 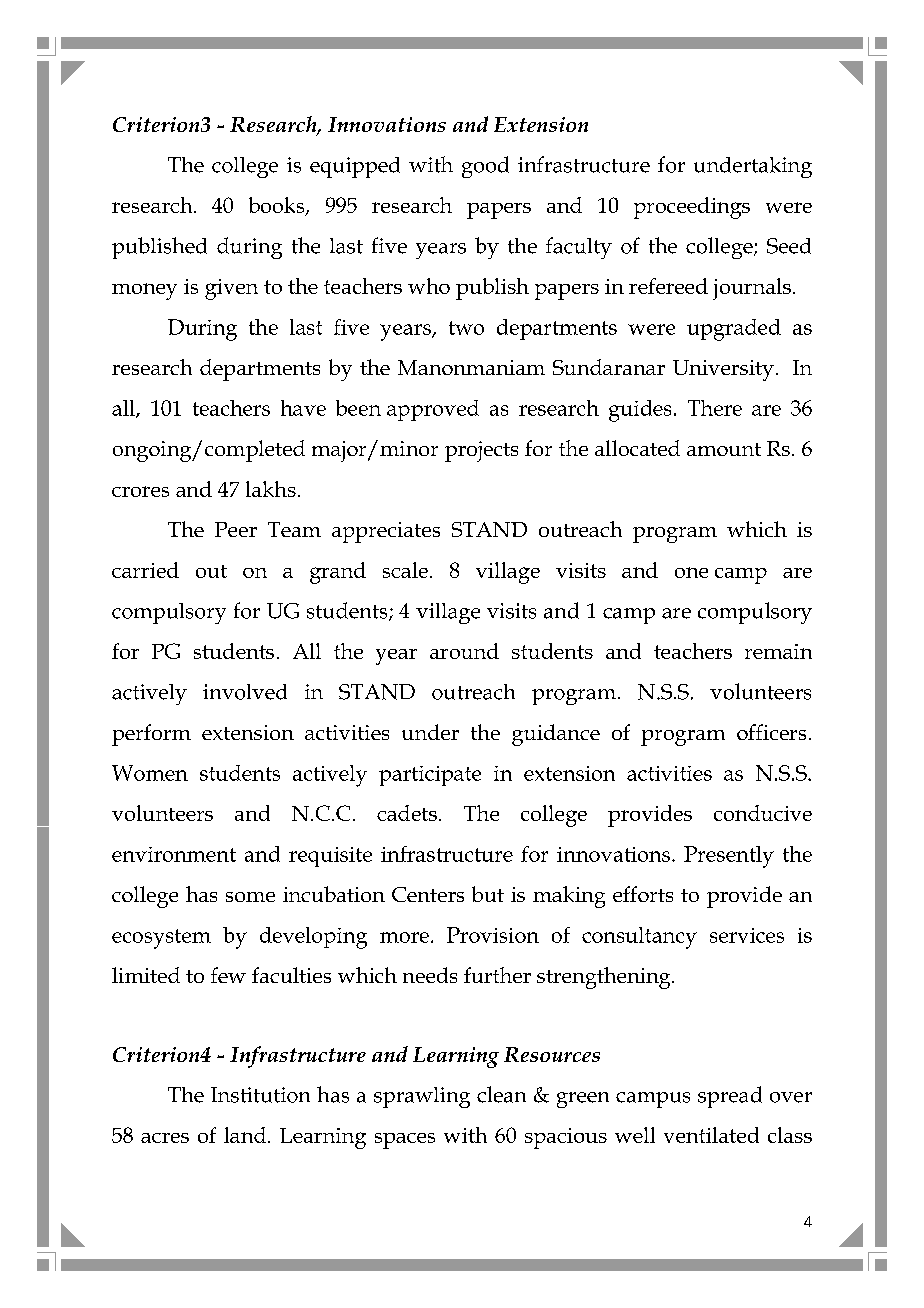 I want to click on approved, so click(x=433, y=410).
